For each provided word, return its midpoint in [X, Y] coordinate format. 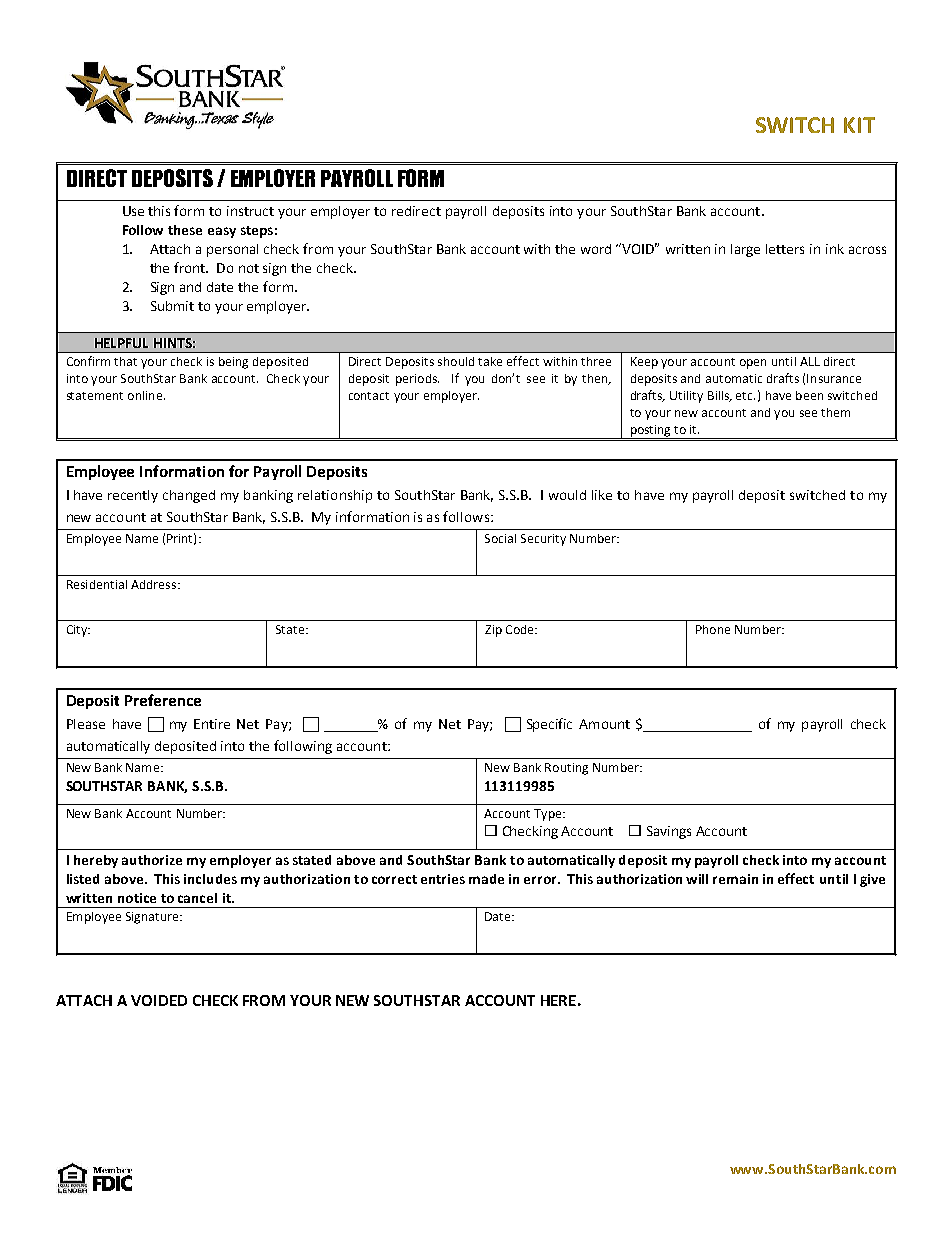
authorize [152, 860]
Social [500, 538]
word [596, 249]
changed [189, 496]
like [602, 495]
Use [133, 211]
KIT [859, 125]
